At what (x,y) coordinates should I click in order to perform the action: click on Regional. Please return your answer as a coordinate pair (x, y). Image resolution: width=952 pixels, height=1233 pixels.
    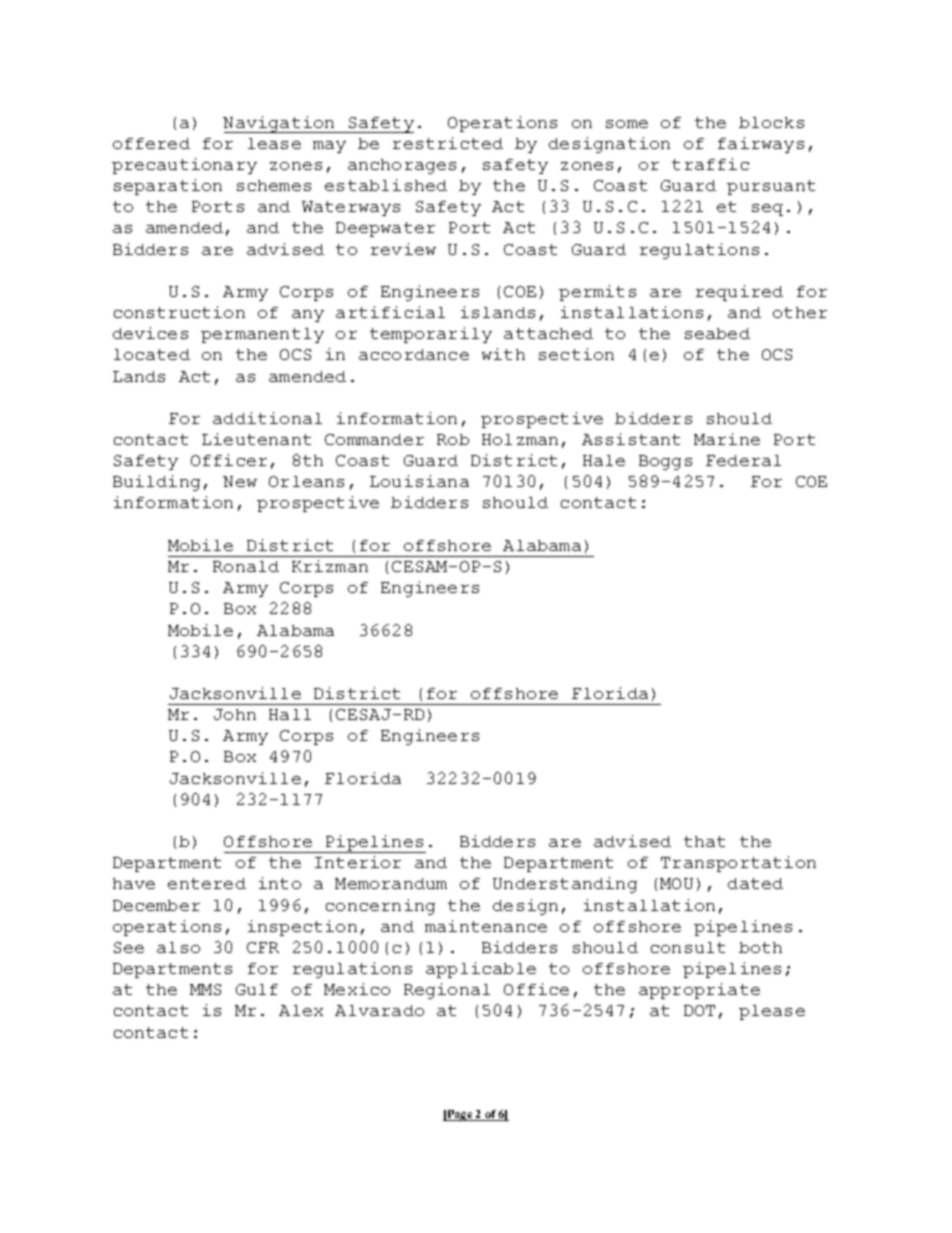
    Looking at the image, I should click on (447, 991).
